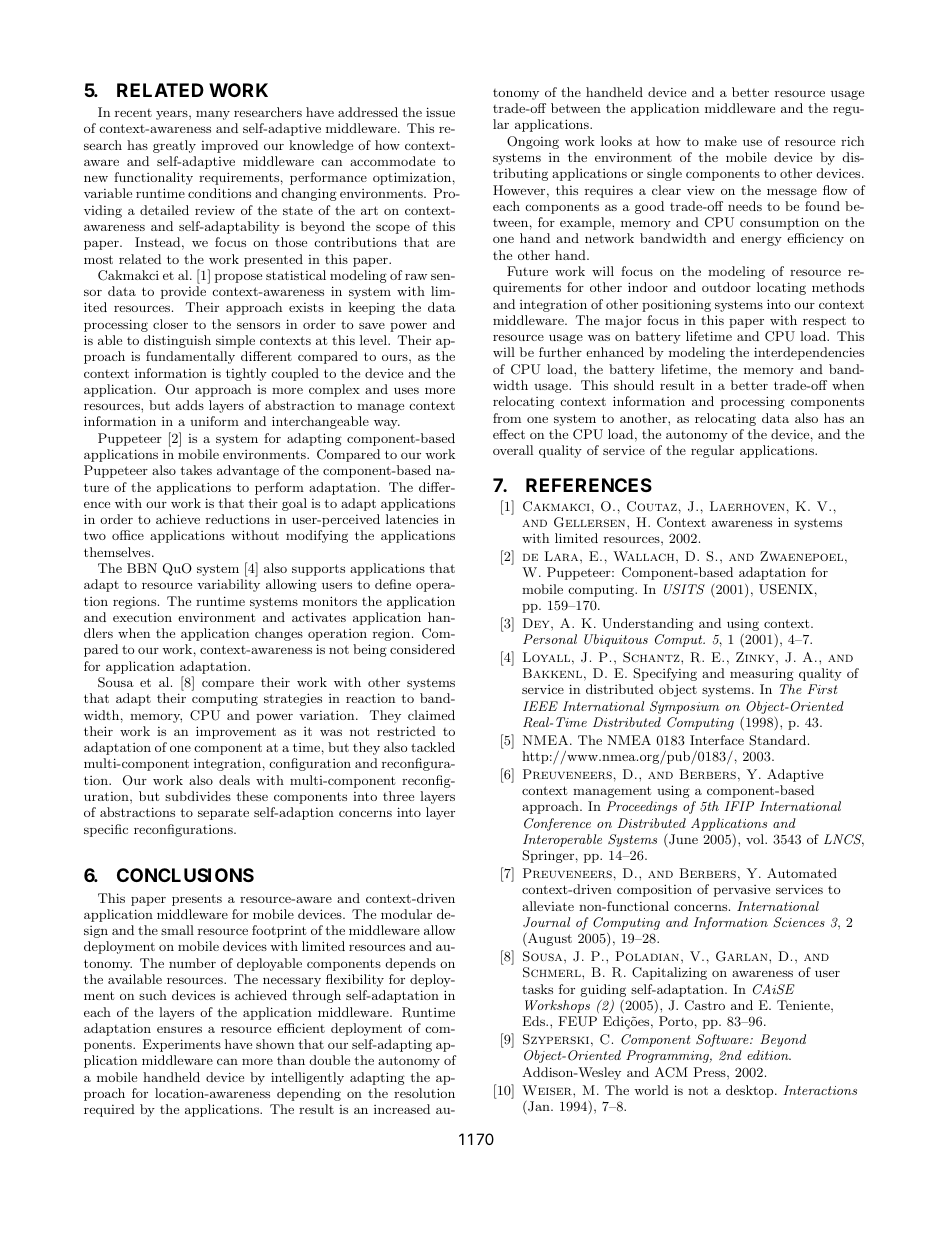 Image resolution: width=952 pixels, height=1233 pixels. What do you see at coordinates (721, 141) in the page?
I see `make` at bounding box center [721, 141].
